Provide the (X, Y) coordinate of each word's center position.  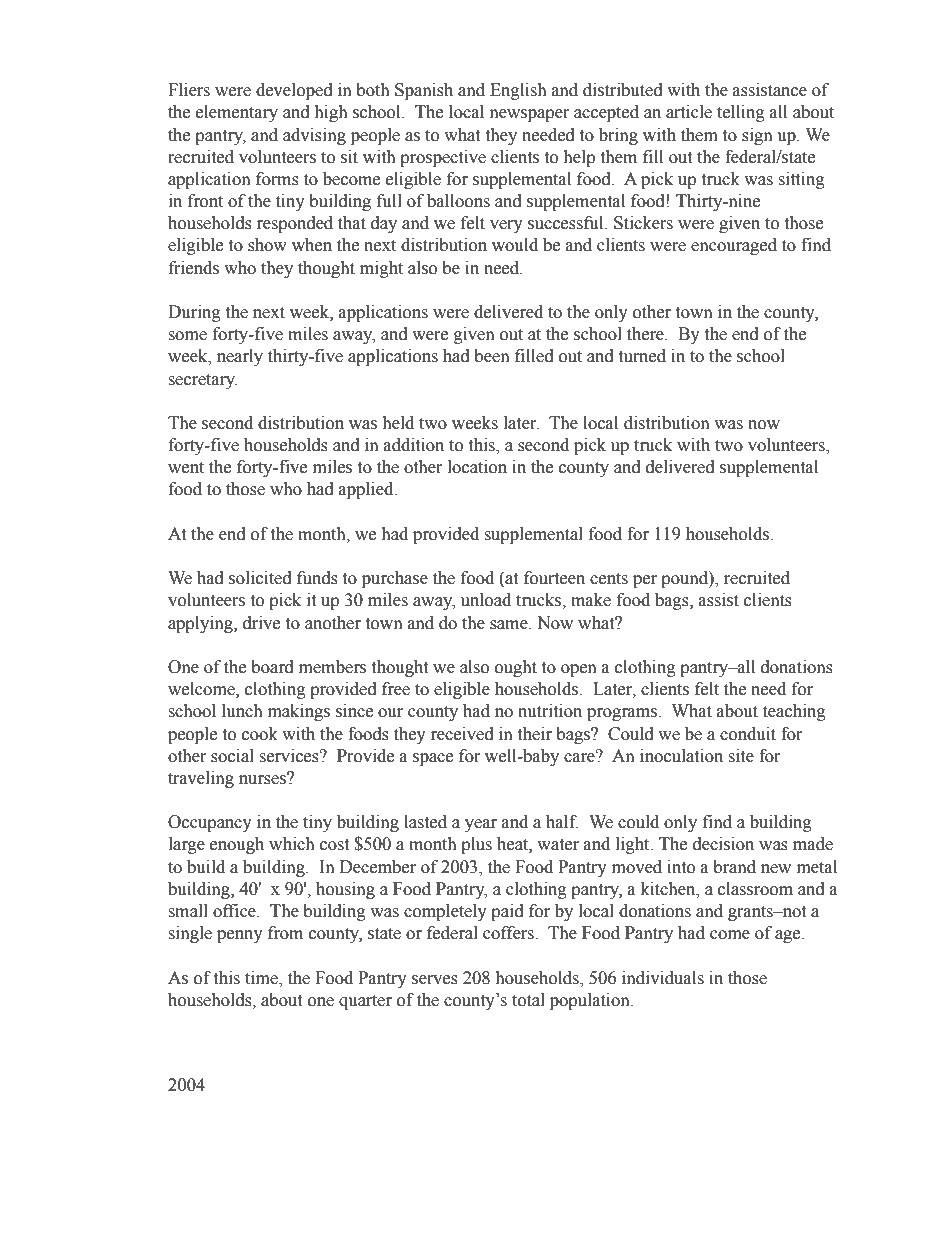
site (741, 756)
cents (609, 579)
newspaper (530, 115)
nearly (240, 357)
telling (741, 113)
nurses (263, 779)
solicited (260, 578)
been (492, 356)
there (646, 334)
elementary (237, 113)
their (534, 734)
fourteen (554, 578)
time (262, 978)
